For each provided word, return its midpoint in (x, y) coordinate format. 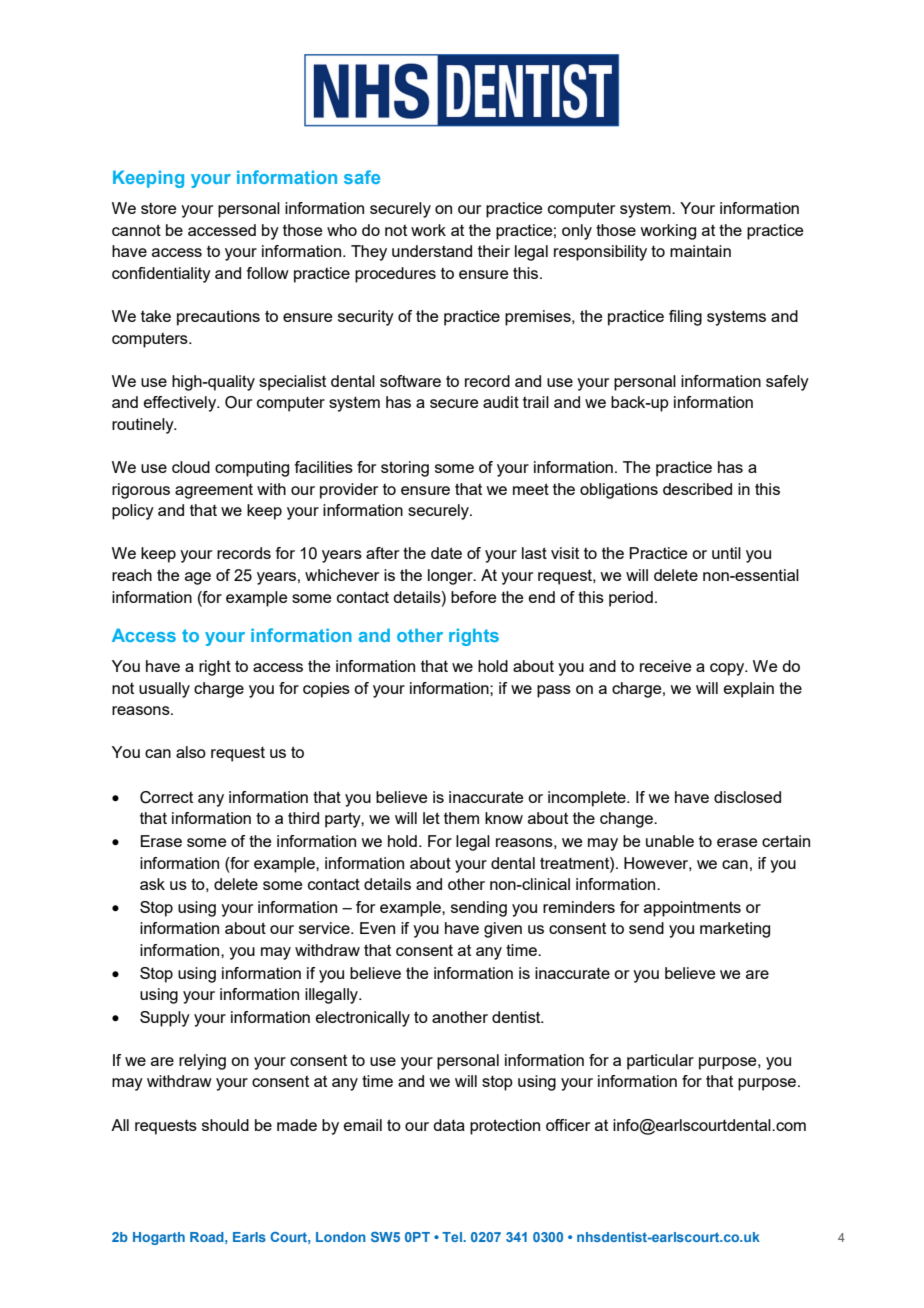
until (726, 553)
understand (432, 251)
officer (568, 1125)
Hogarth (159, 1238)
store (158, 208)
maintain (700, 251)
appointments (692, 909)
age (198, 578)
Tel (453, 1237)
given (503, 930)
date (446, 553)
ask (152, 884)
